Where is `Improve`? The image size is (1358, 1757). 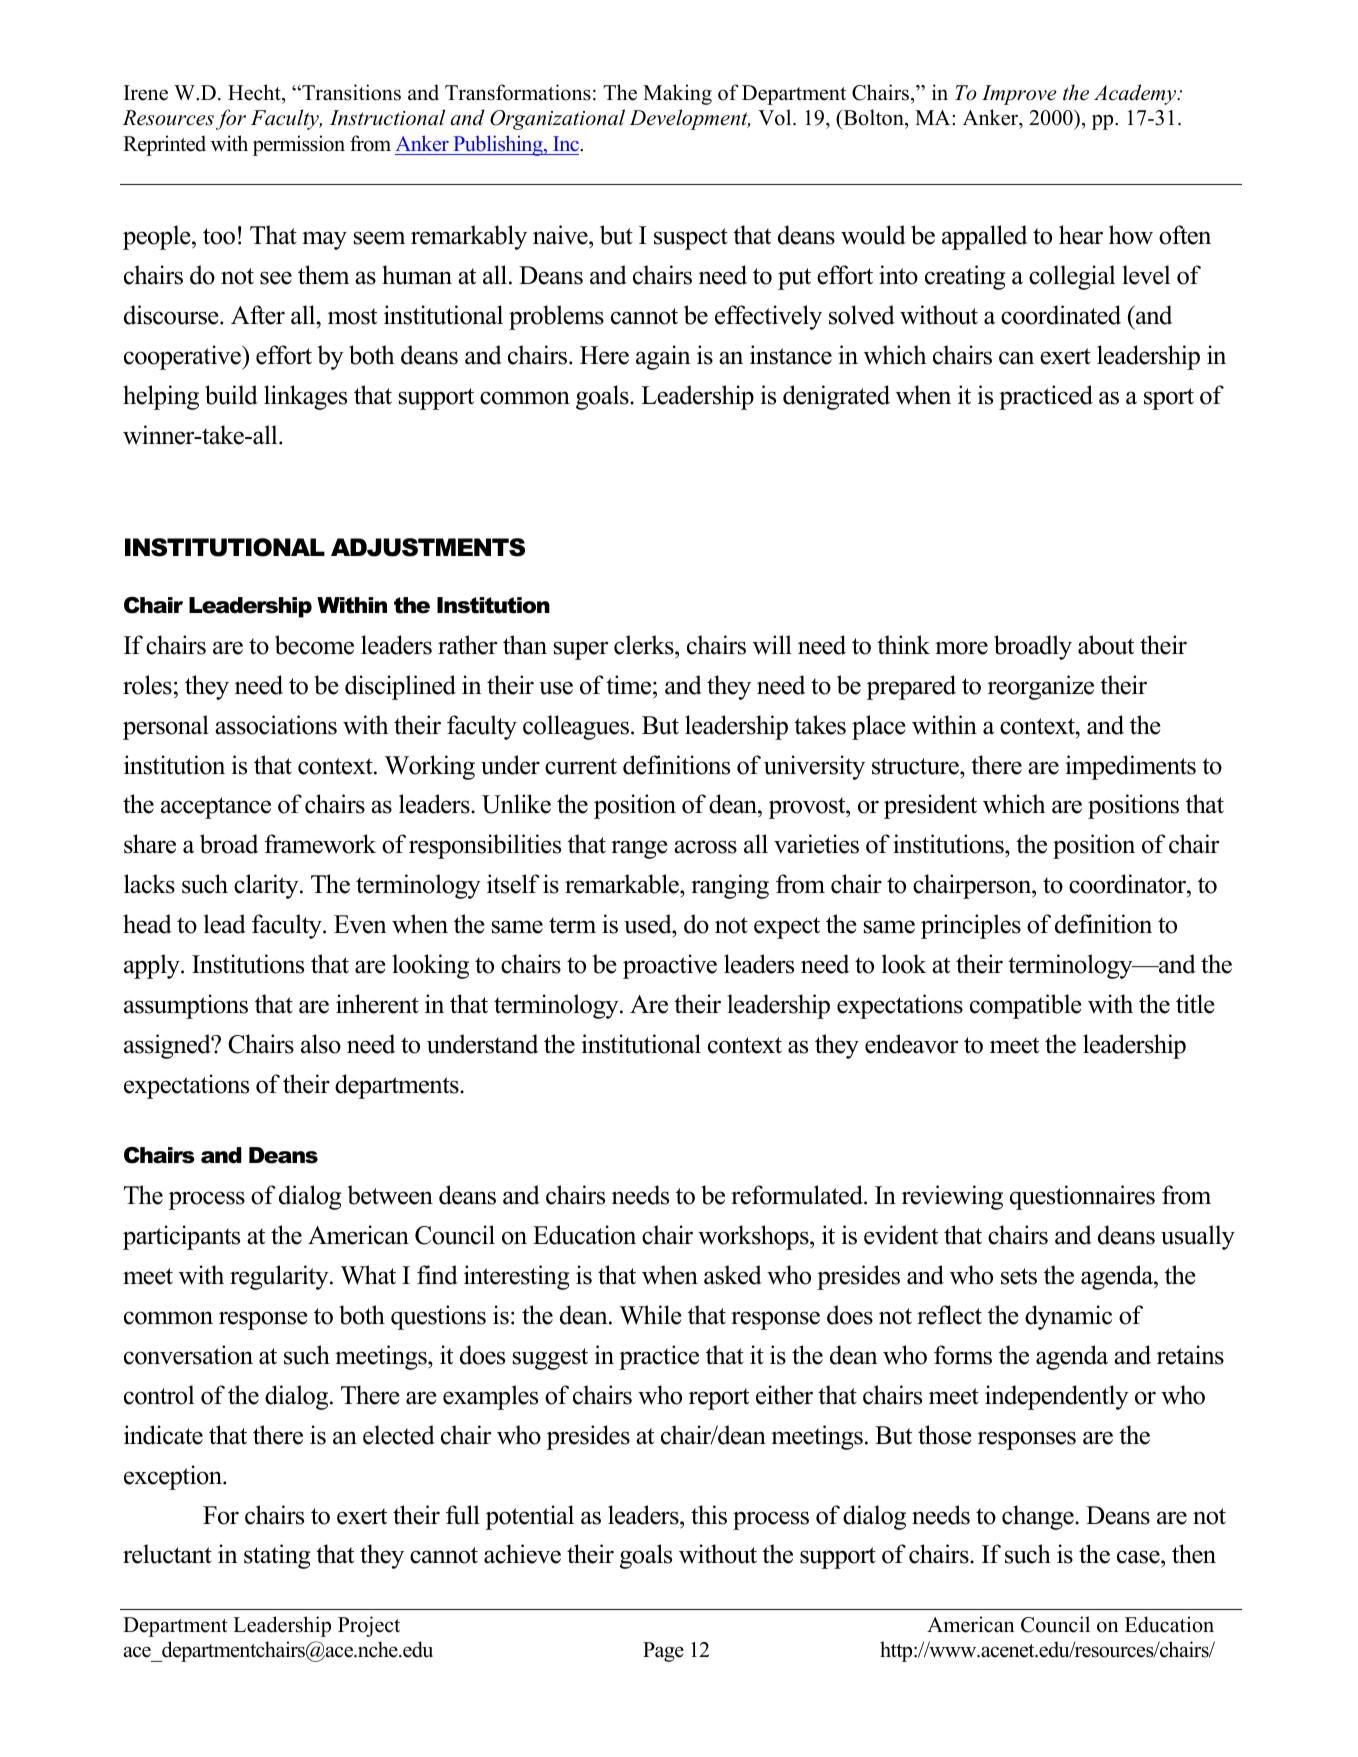 Improve is located at coordinates (1019, 95).
